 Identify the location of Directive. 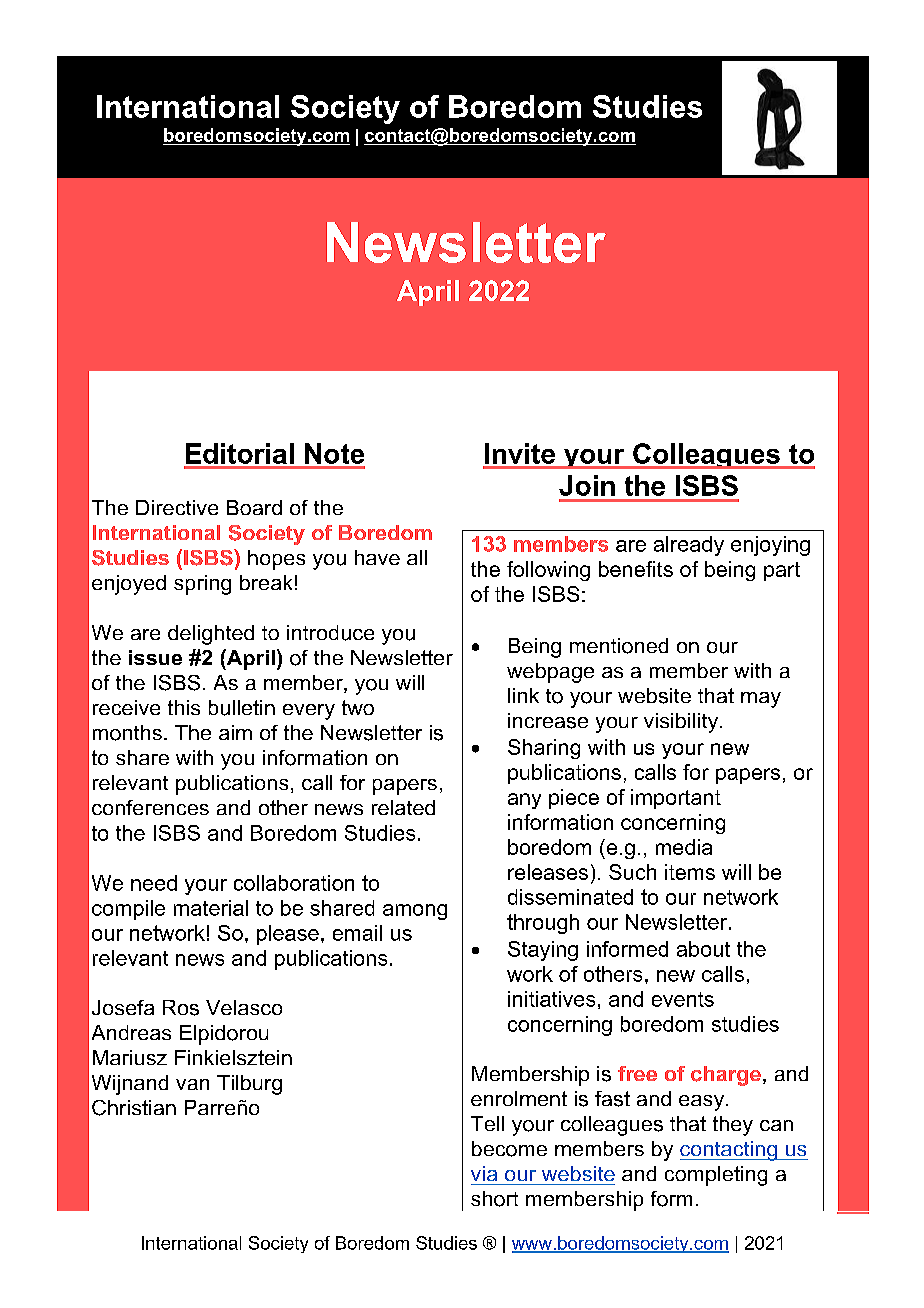
(177, 507).
